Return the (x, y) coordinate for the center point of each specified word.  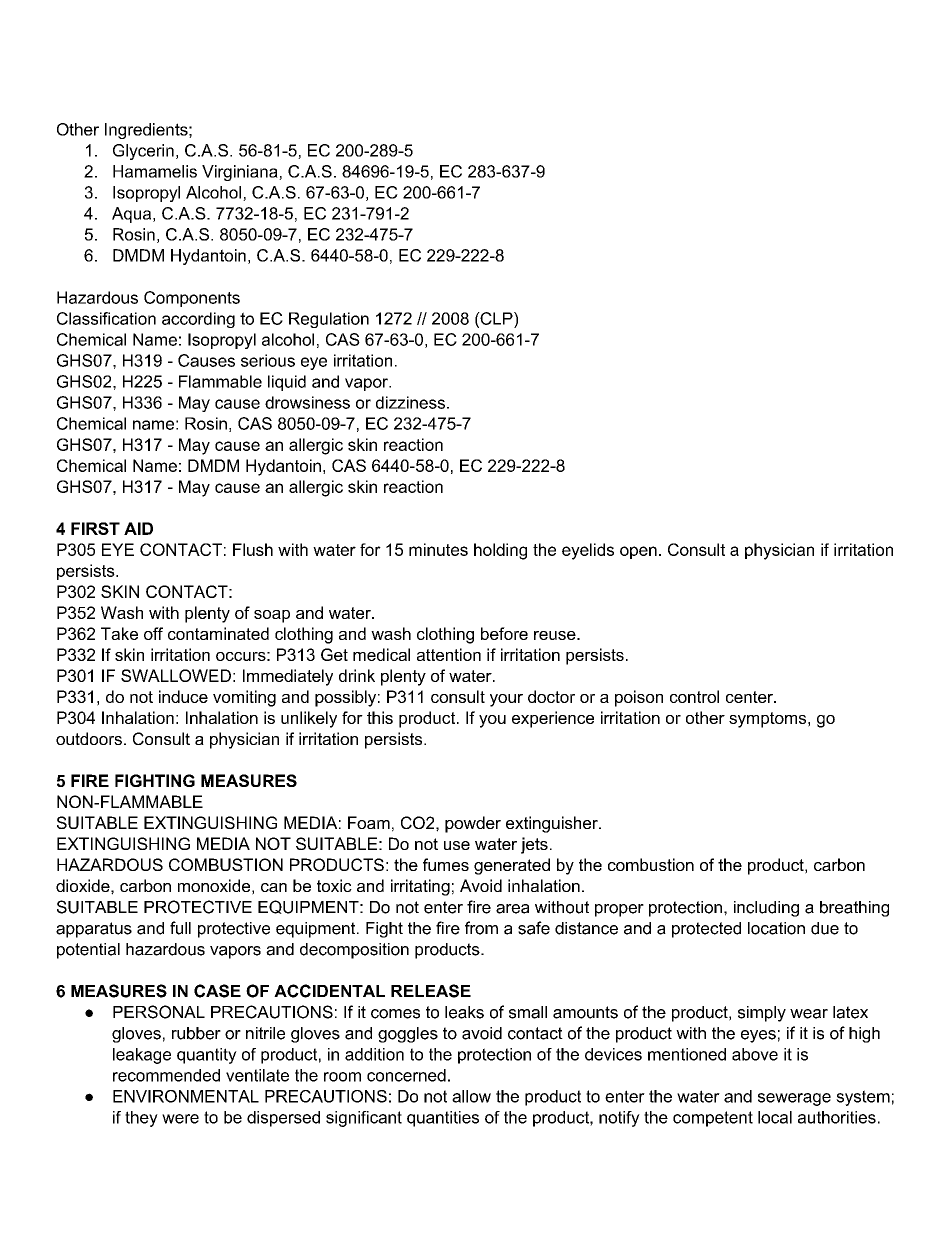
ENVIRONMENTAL (186, 1096)
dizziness (410, 402)
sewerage (794, 1099)
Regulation (329, 320)
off (153, 633)
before (504, 633)
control (694, 696)
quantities (443, 1119)
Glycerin (143, 152)
